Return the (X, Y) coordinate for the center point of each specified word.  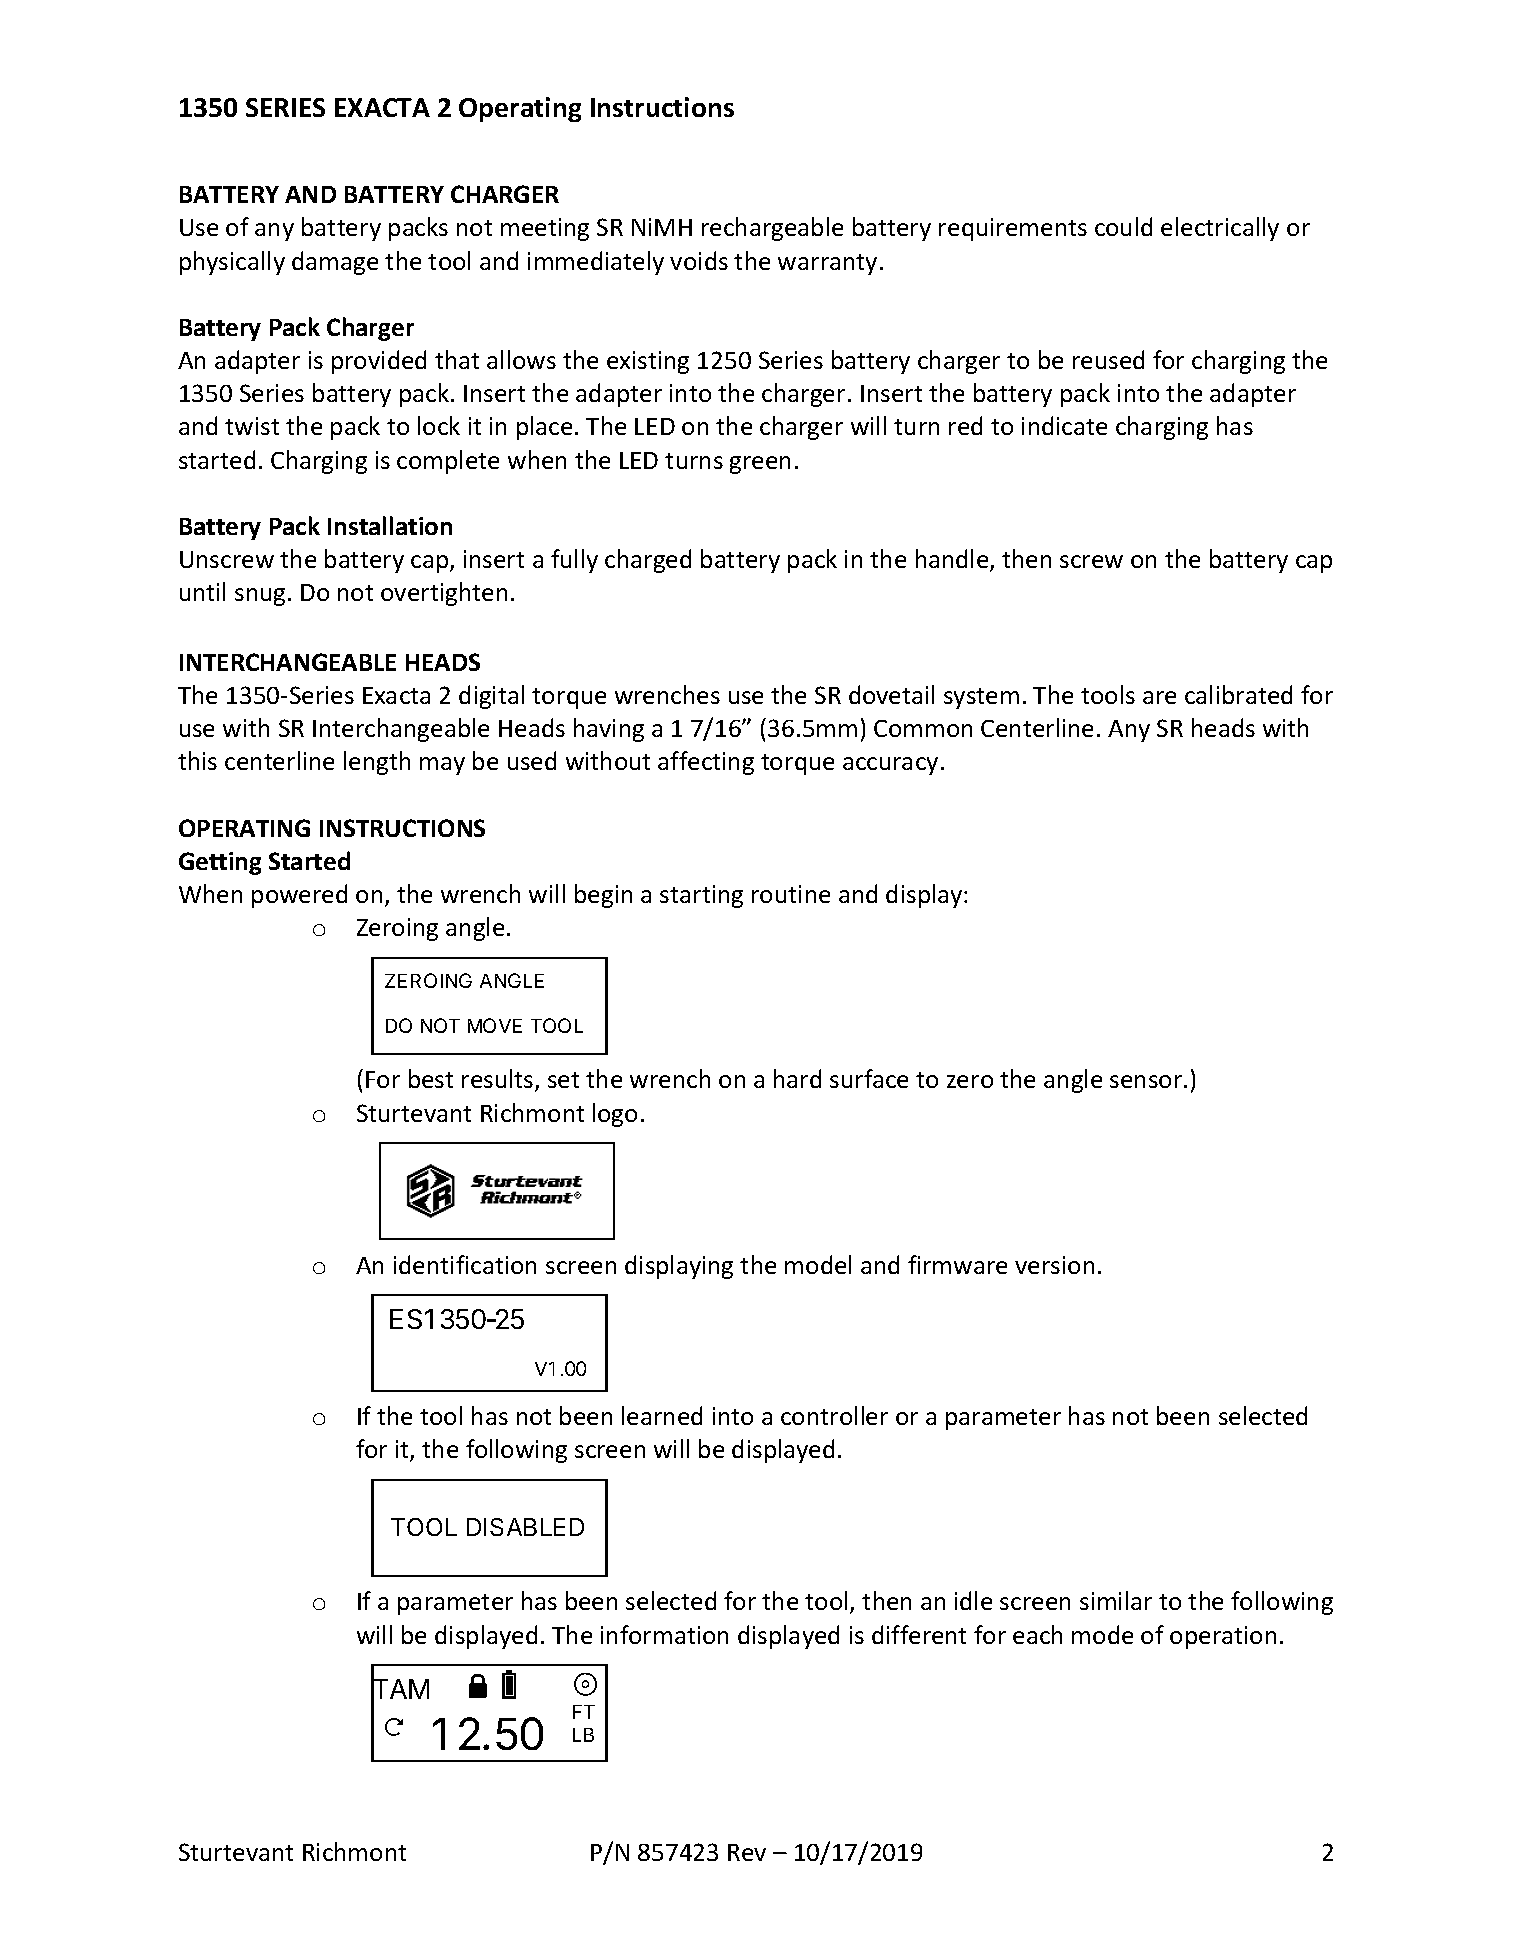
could (1123, 226)
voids (699, 260)
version (1054, 1265)
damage (335, 263)
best (431, 1078)
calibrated (1238, 694)
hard (797, 1078)
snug (260, 597)
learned (662, 1415)
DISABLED (525, 1527)
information (664, 1634)
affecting (706, 763)
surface (869, 1078)
